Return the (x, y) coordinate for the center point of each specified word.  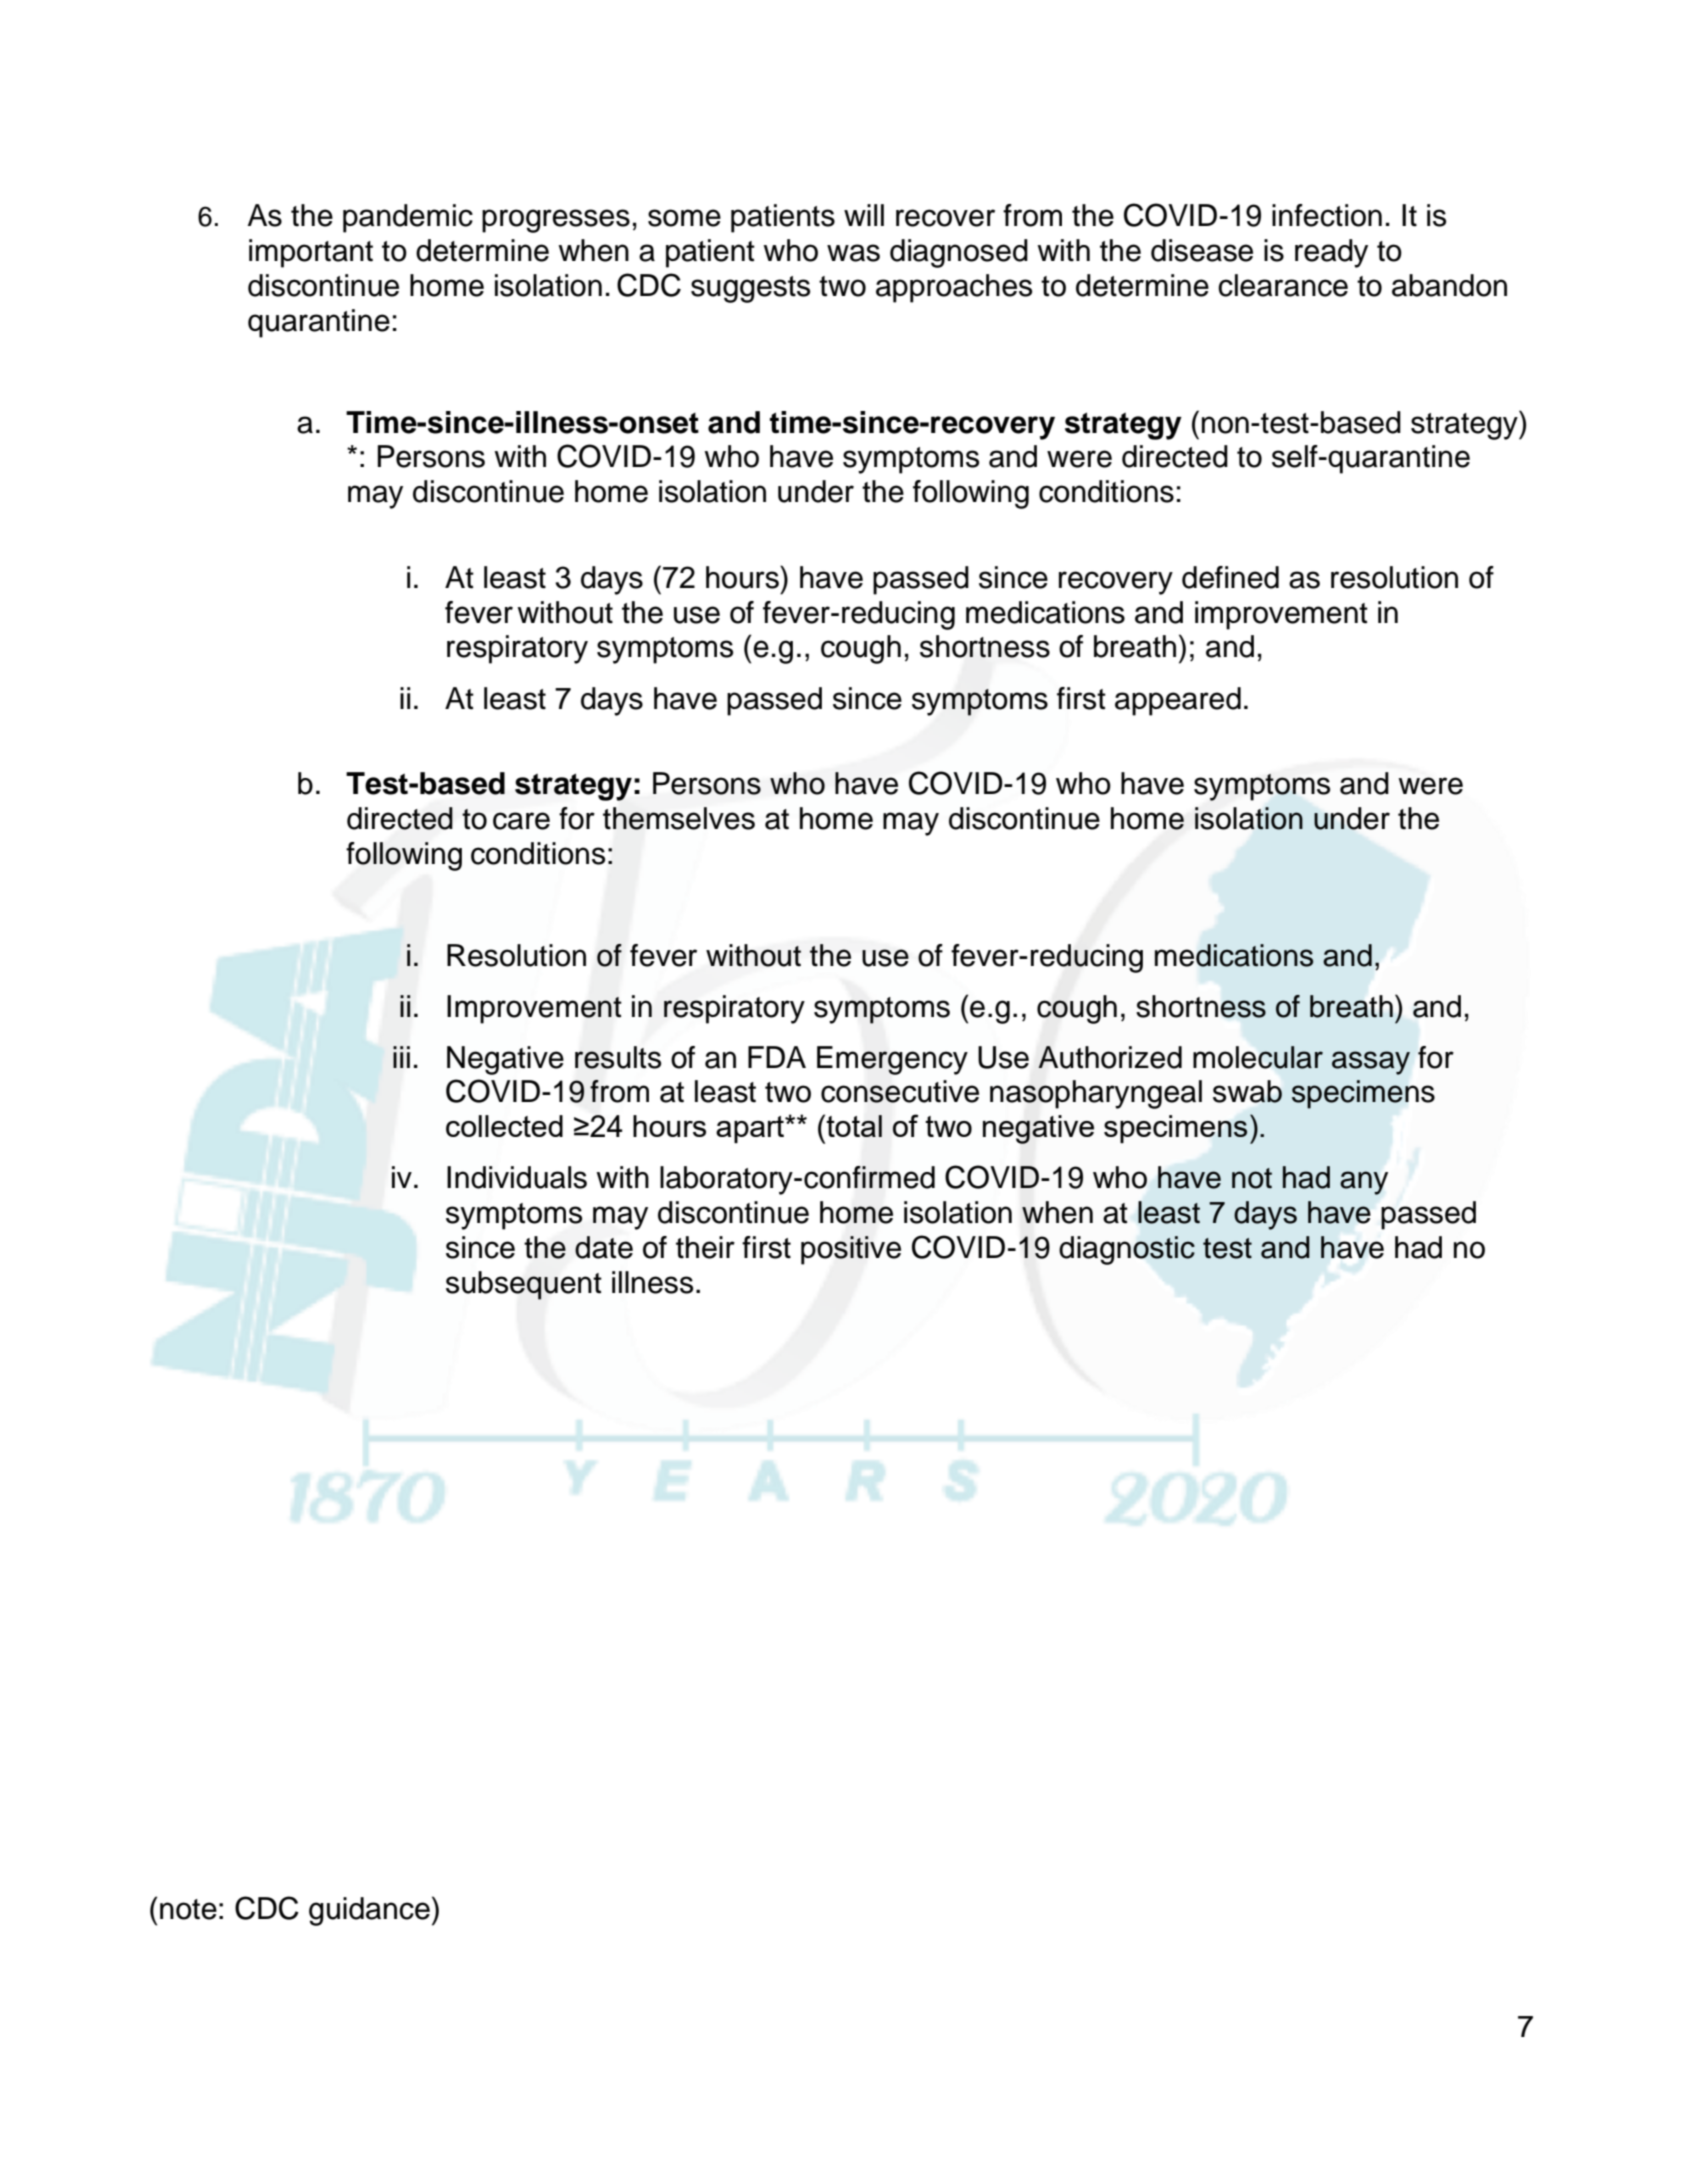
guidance (369, 1911)
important (311, 253)
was (853, 253)
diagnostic (1127, 1250)
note (188, 1909)
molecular (1258, 1057)
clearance (1283, 285)
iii (401, 1057)
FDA (777, 1057)
